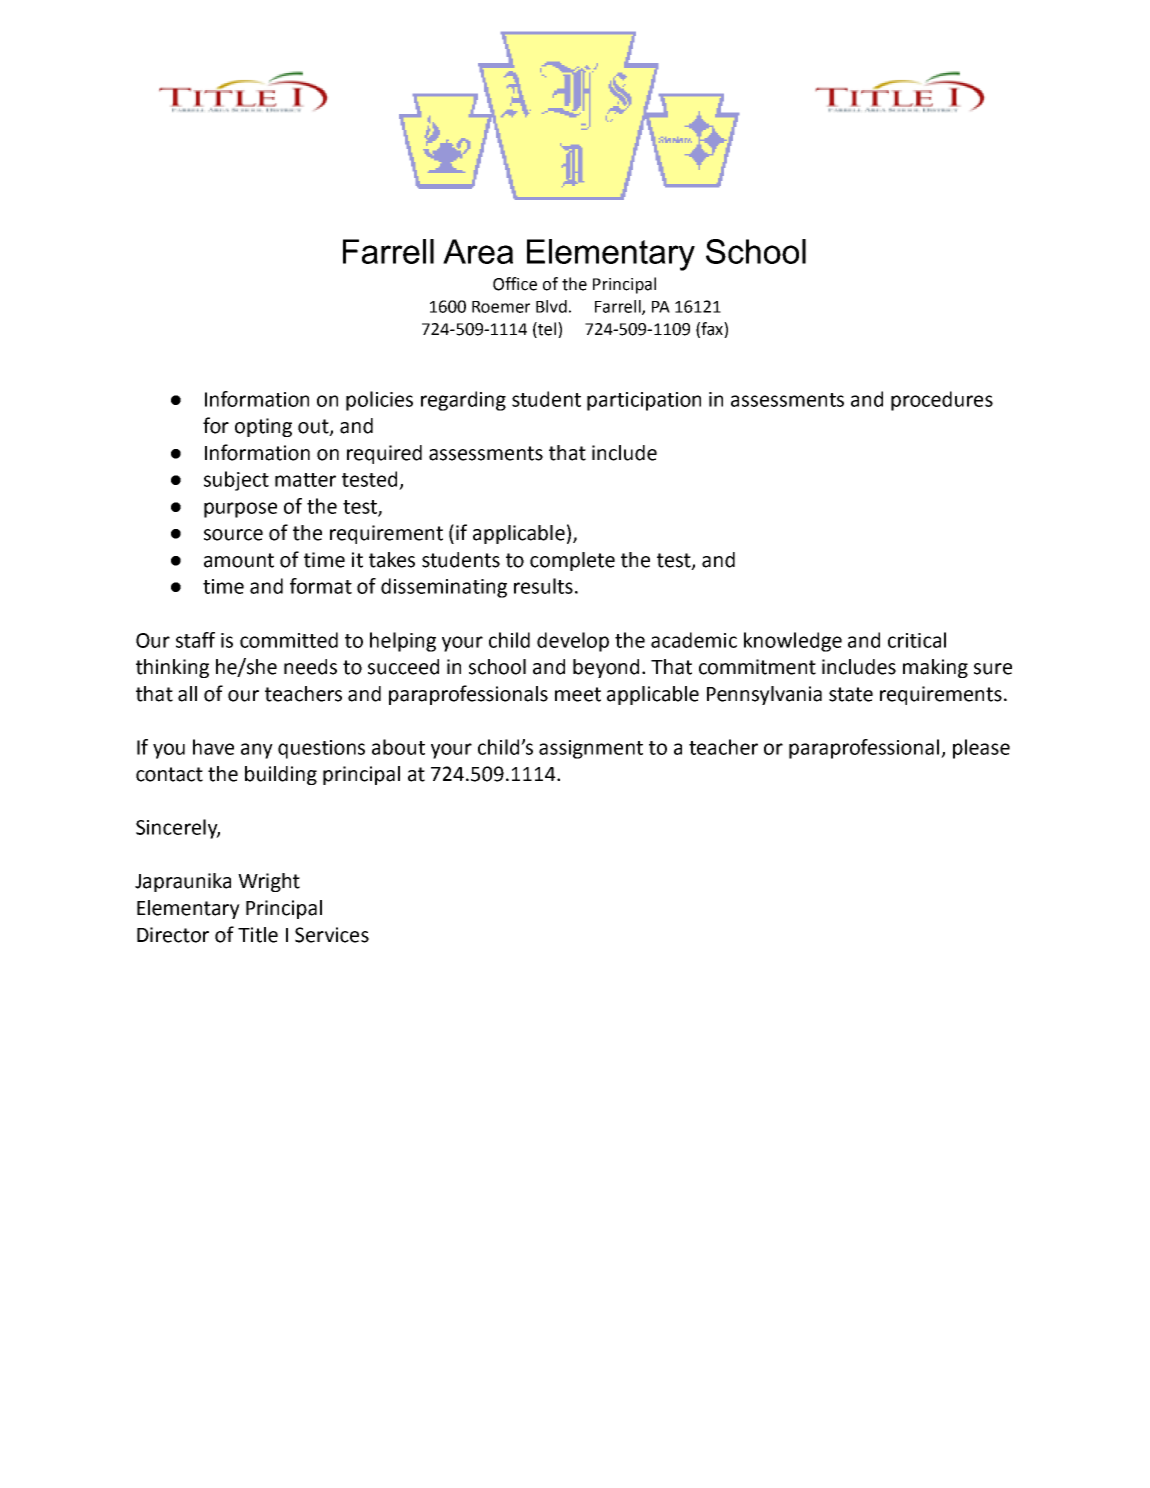 This screenshot has width=1150, height=1488. What do you see at coordinates (942, 401) in the screenshot?
I see `procedures` at bounding box center [942, 401].
